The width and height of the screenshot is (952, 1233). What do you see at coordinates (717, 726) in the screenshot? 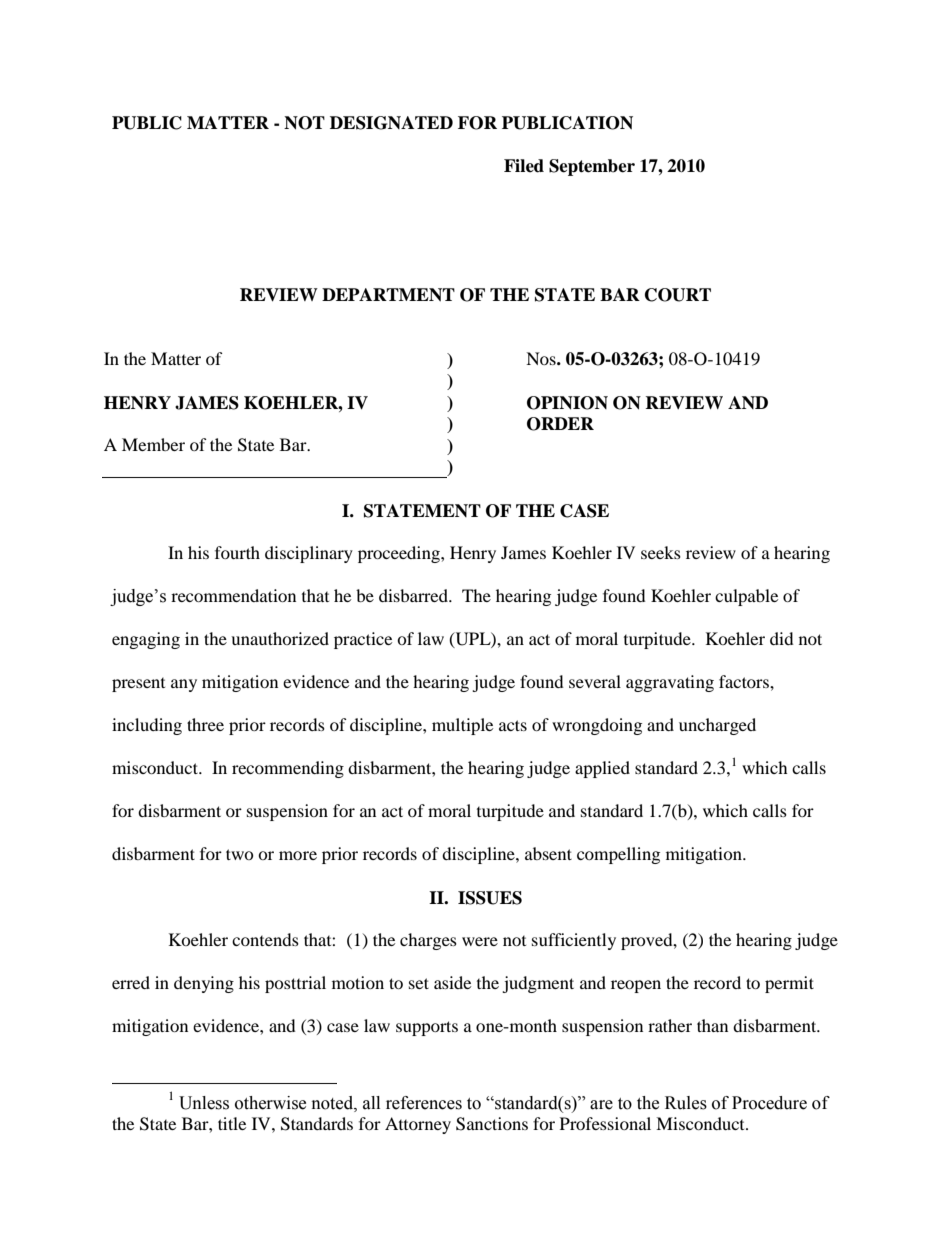
I see `uncharged` at bounding box center [717, 726].
